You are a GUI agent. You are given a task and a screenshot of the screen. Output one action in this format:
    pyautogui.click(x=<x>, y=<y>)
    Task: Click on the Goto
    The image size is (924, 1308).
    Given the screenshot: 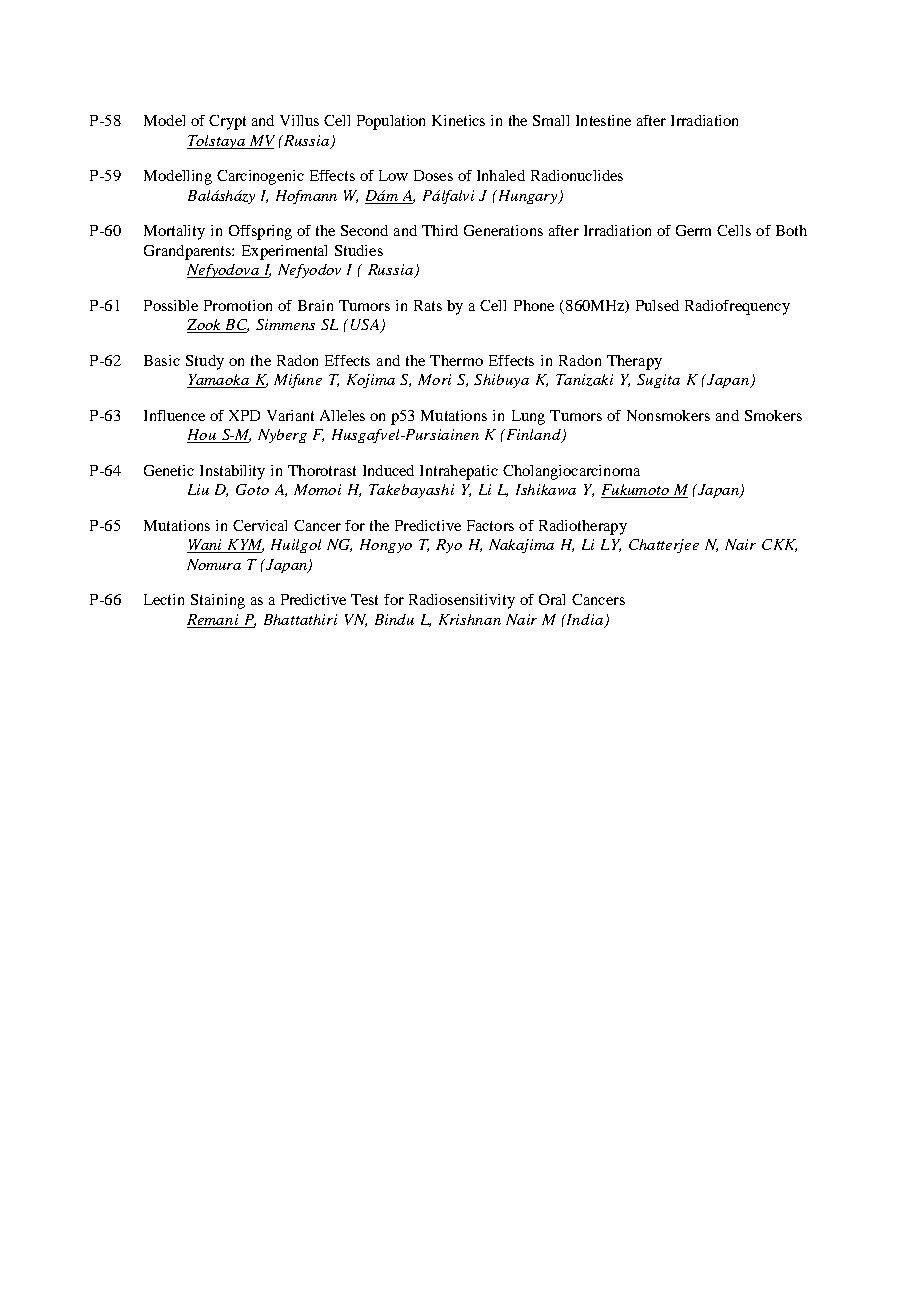 What is the action you would take?
    pyautogui.click(x=252, y=489)
